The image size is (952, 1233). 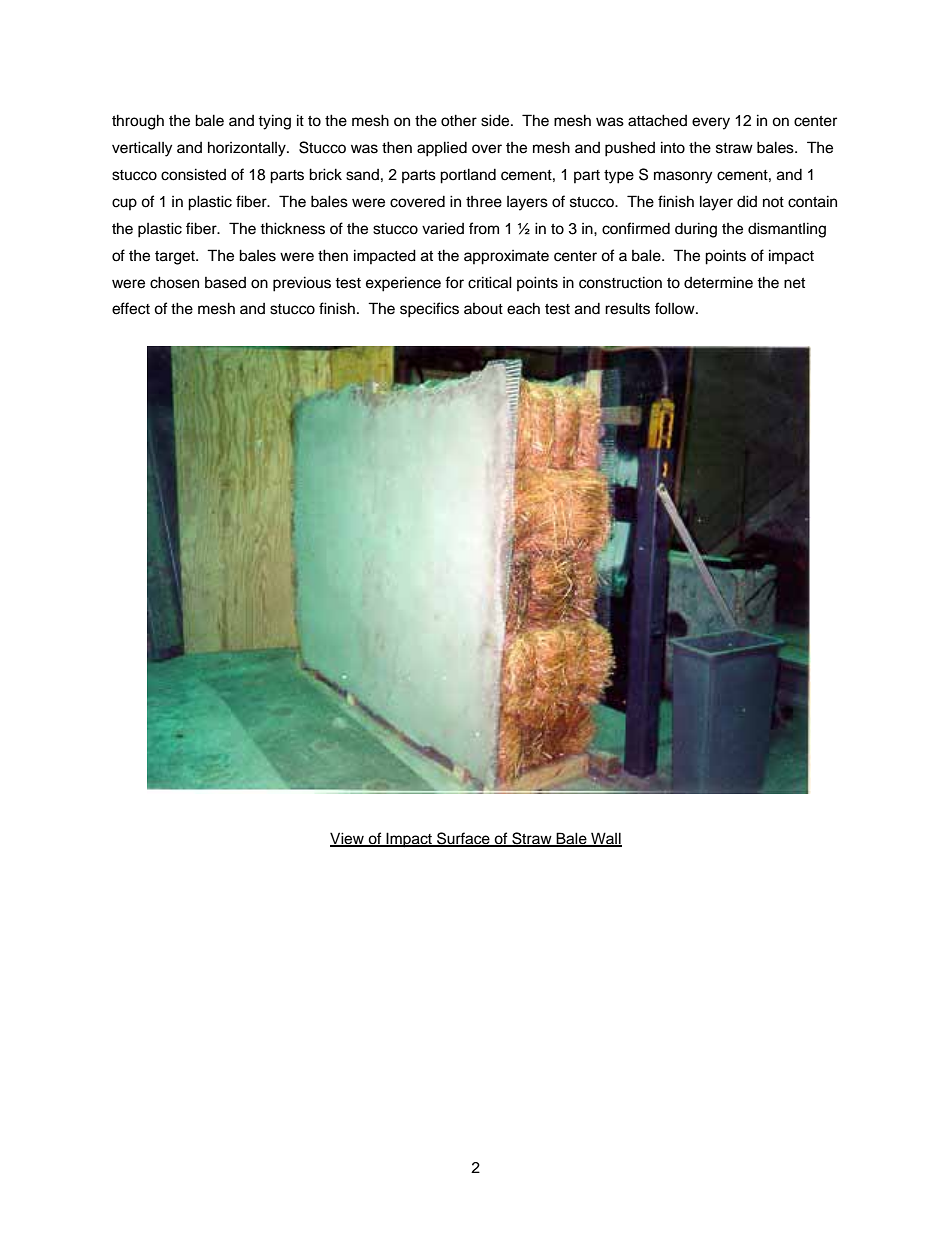 What do you see at coordinates (225, 283) in the image?
I see `based` at bounding box center [225, 283].
